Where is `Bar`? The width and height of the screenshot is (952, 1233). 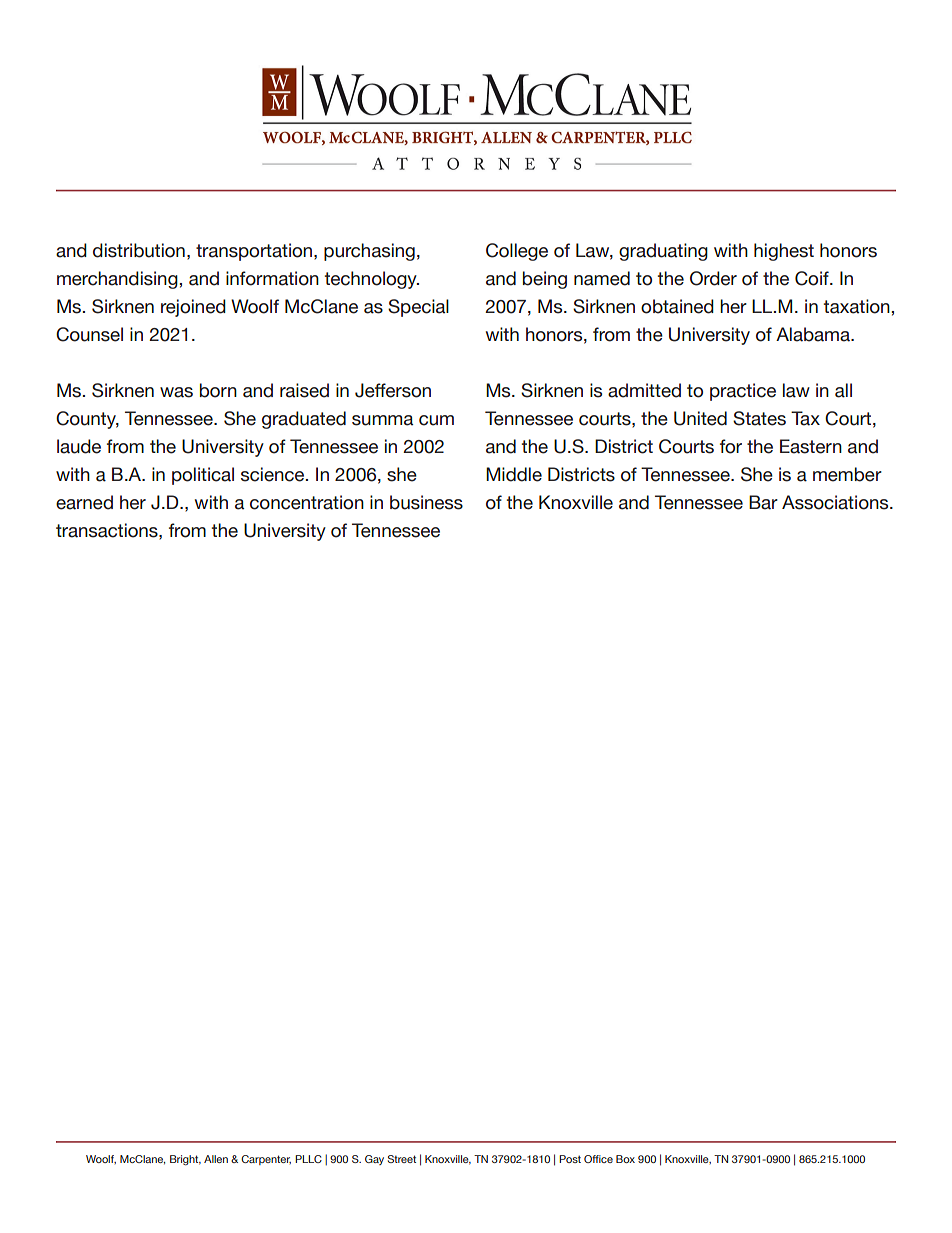
Bar is located at coordinates (763, 502).
